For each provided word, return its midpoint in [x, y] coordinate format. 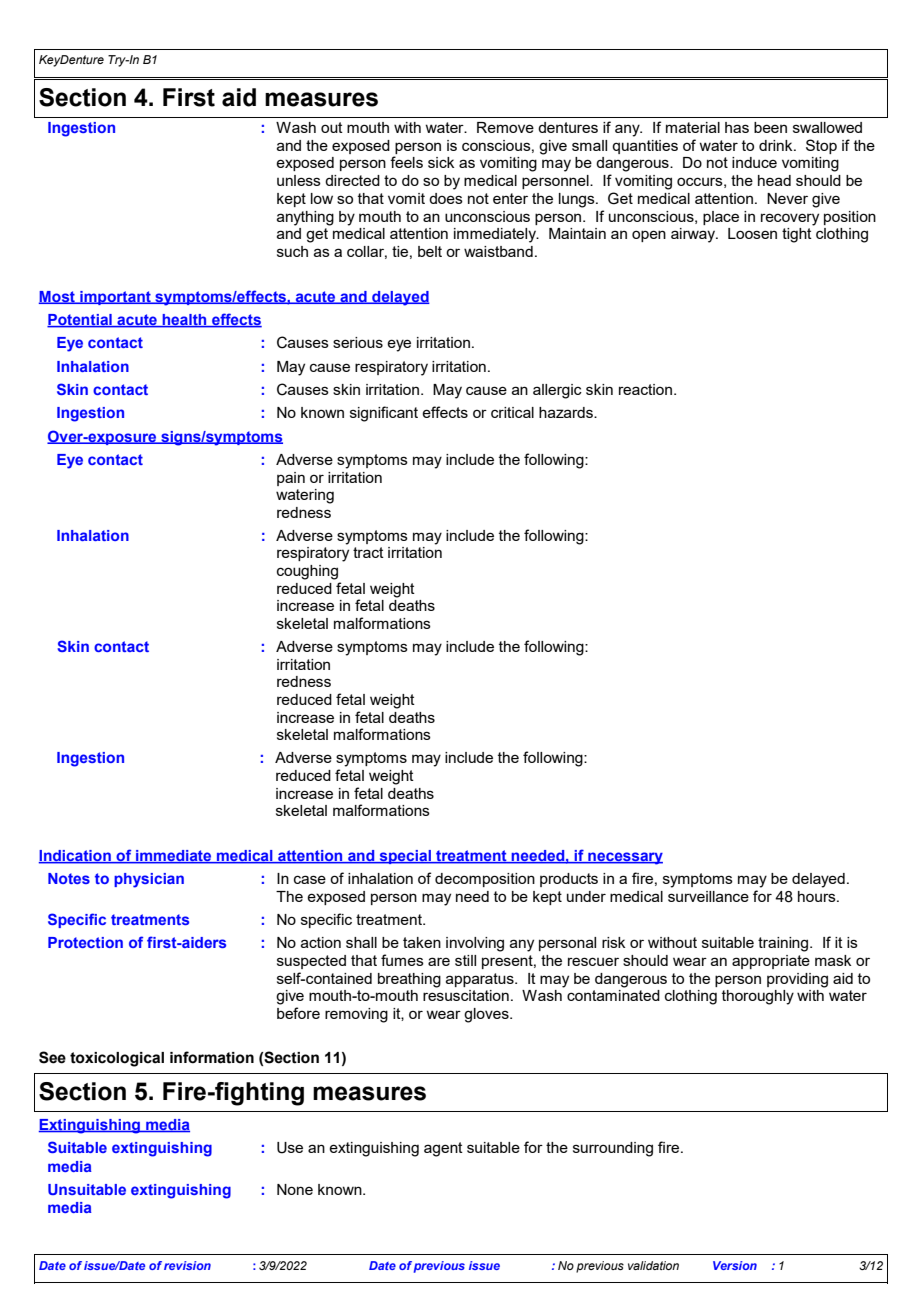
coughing [307, 572]
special [405, 857]
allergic [557, 391]
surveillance [708, 896]
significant [384, 414]
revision [187, 1265]
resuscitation [466, 995]
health [184, 321]
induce [754, 162]
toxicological [117, 1059]
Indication [76, 857]
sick [441, 162]
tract [368, 552]
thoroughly [758, 997]
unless [299, 180]
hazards [567, 412]
